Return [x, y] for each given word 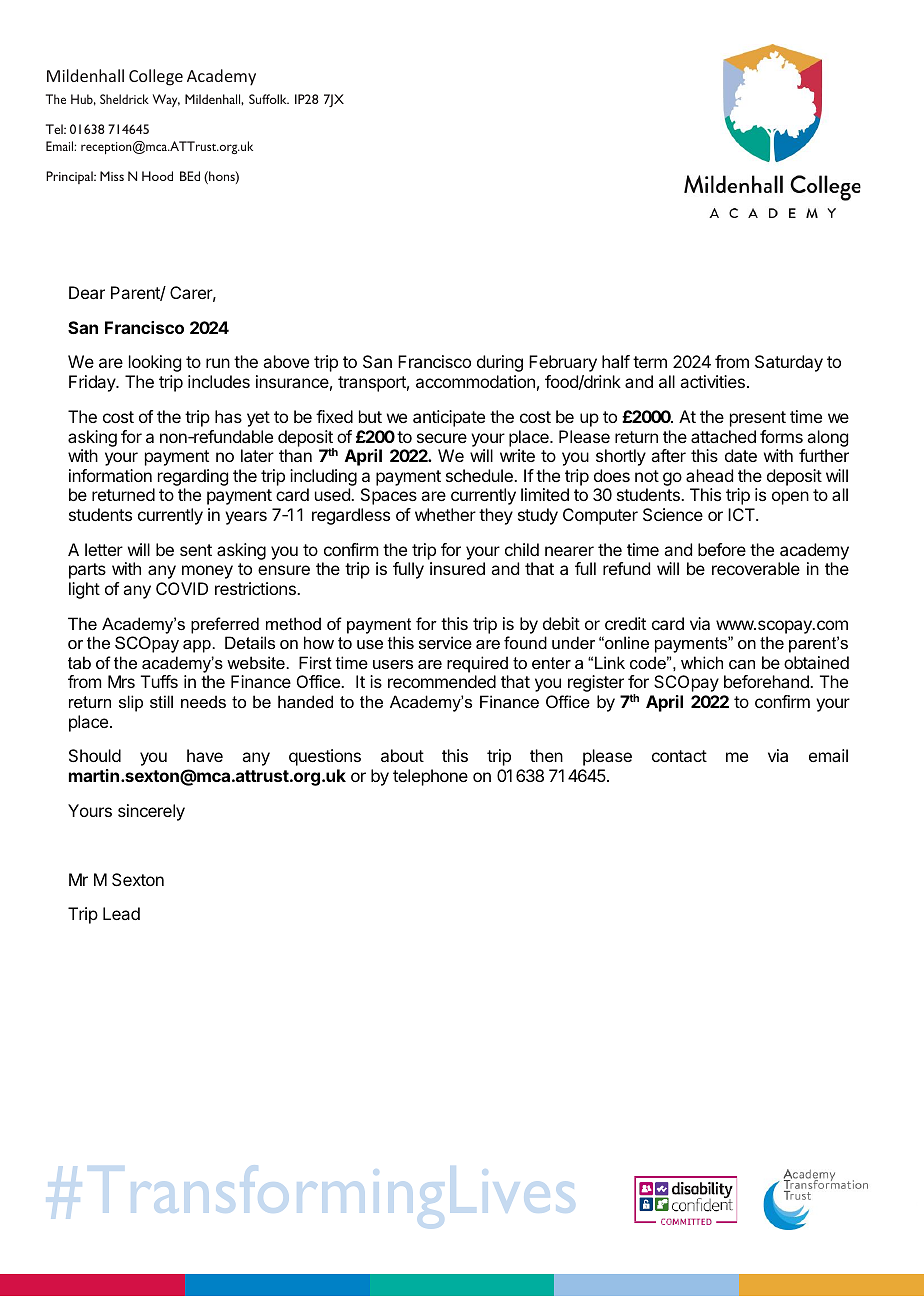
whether [445, 514]
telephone [430, 777]
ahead [709, 475]
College [156, 77]
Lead [121, 913]
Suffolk [269, 99]
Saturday [789, 363]
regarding [193, 479]
